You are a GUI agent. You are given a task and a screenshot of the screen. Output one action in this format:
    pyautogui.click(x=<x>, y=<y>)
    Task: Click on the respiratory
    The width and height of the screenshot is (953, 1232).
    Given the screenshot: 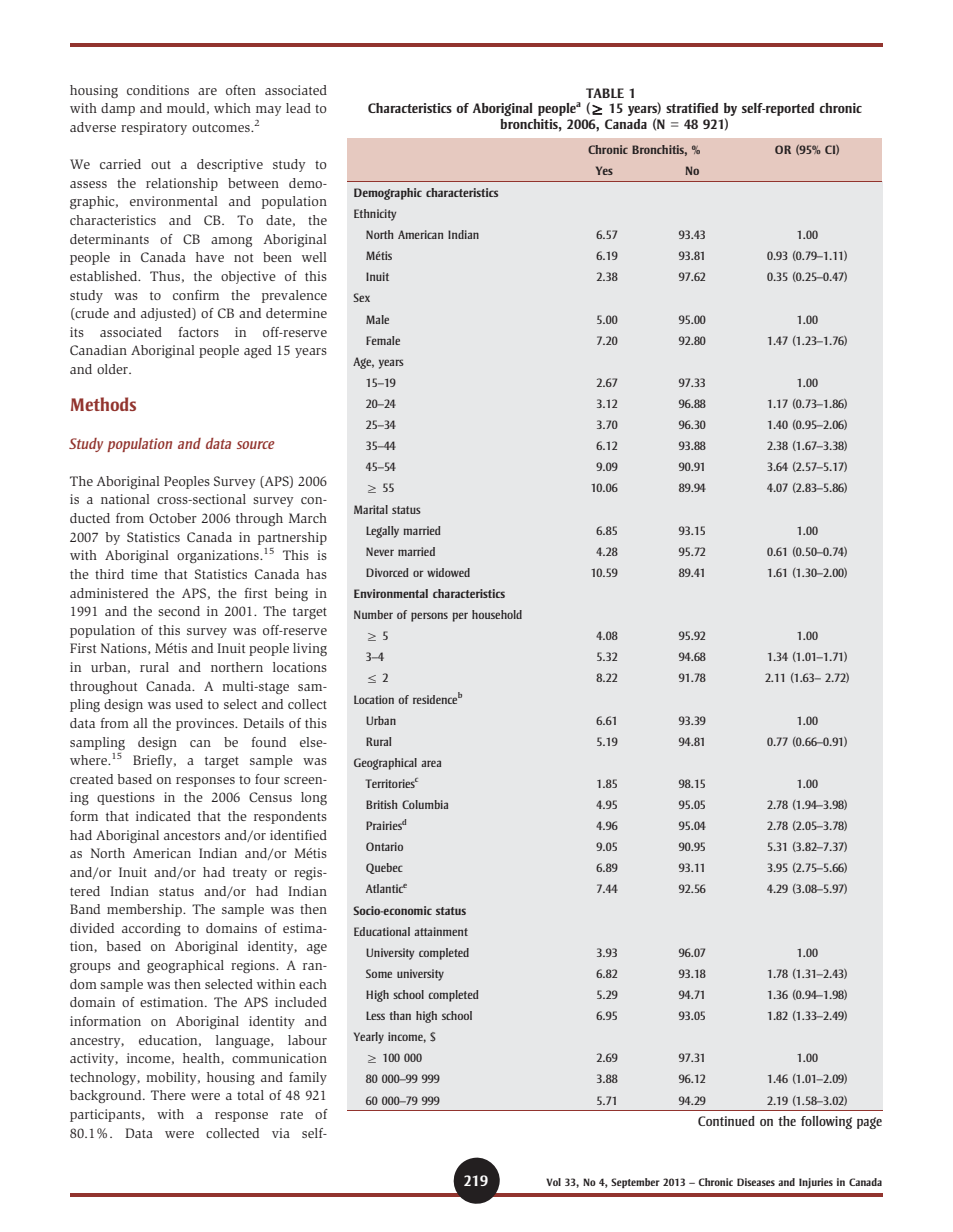 What is the action you would take?
    pyautogui.click(x=154, y=128)
